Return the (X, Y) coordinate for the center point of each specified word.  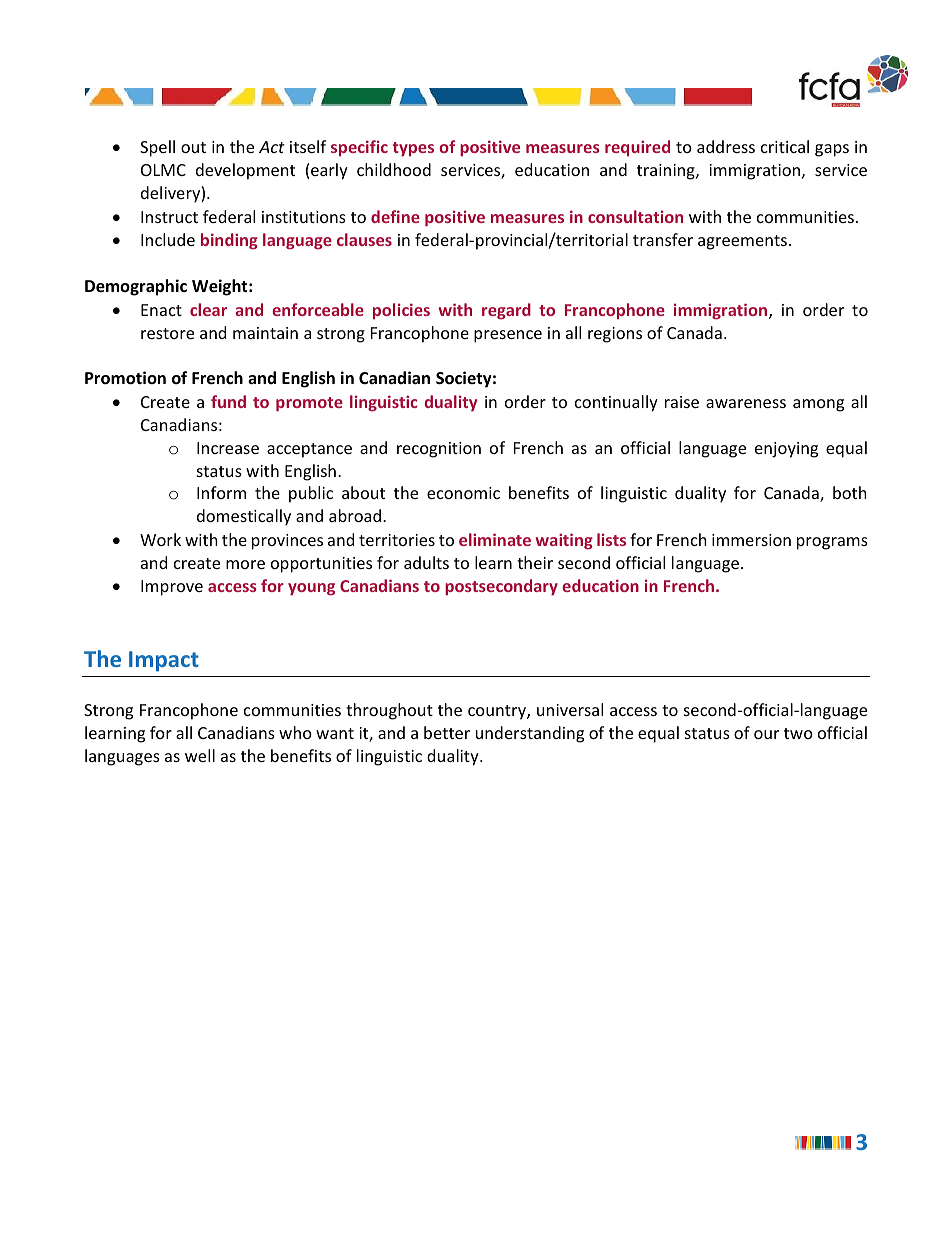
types (413, 149)
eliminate (495, 539)
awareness (746, 403)
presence (508, 336)
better (447, 732)
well (200, 755)
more (245, 564)
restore (167, 333)
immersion (751, 540)
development (245, 171)
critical (785, 146)
